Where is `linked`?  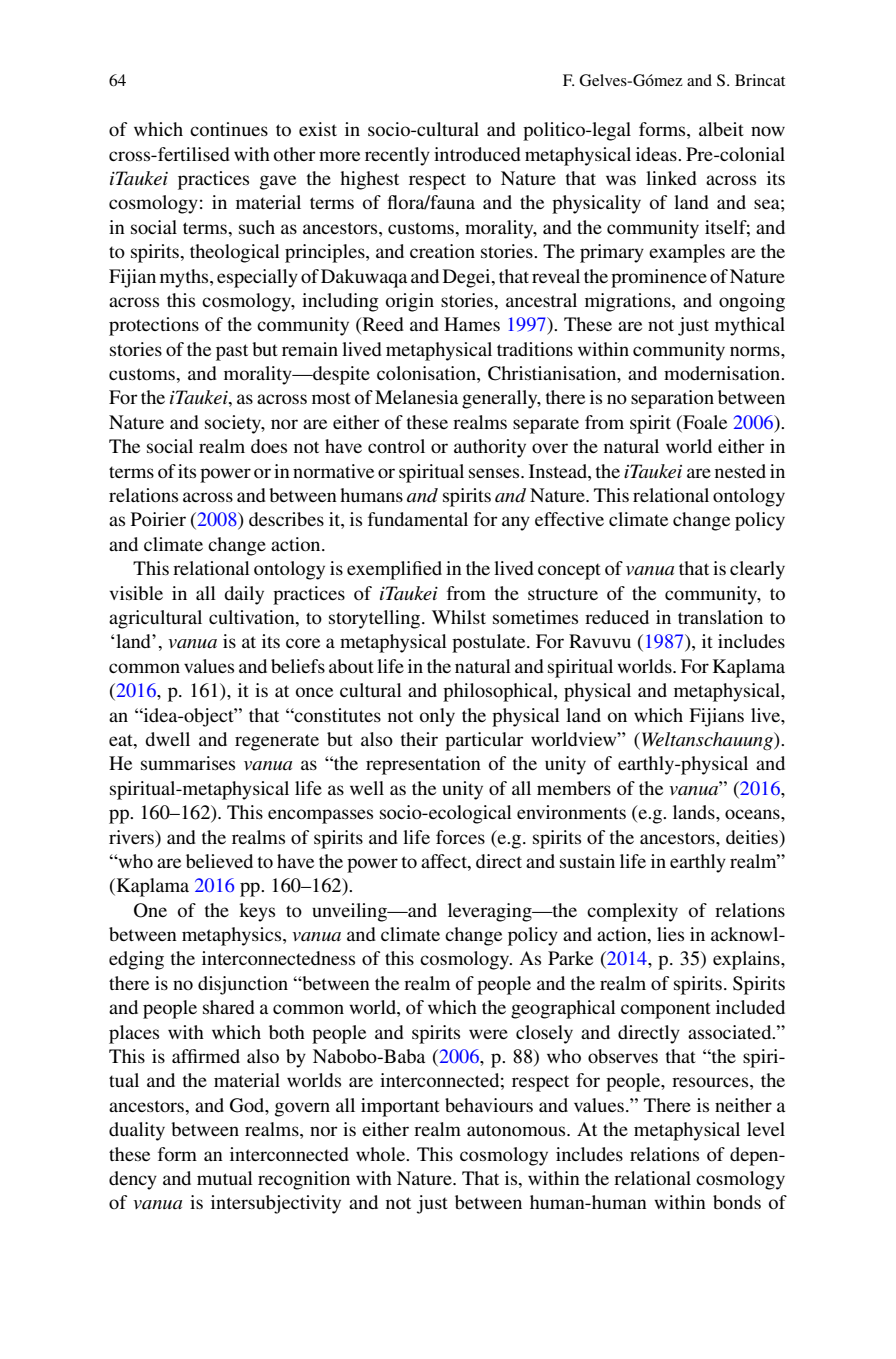 linked is located at coordinates (671, 178).
